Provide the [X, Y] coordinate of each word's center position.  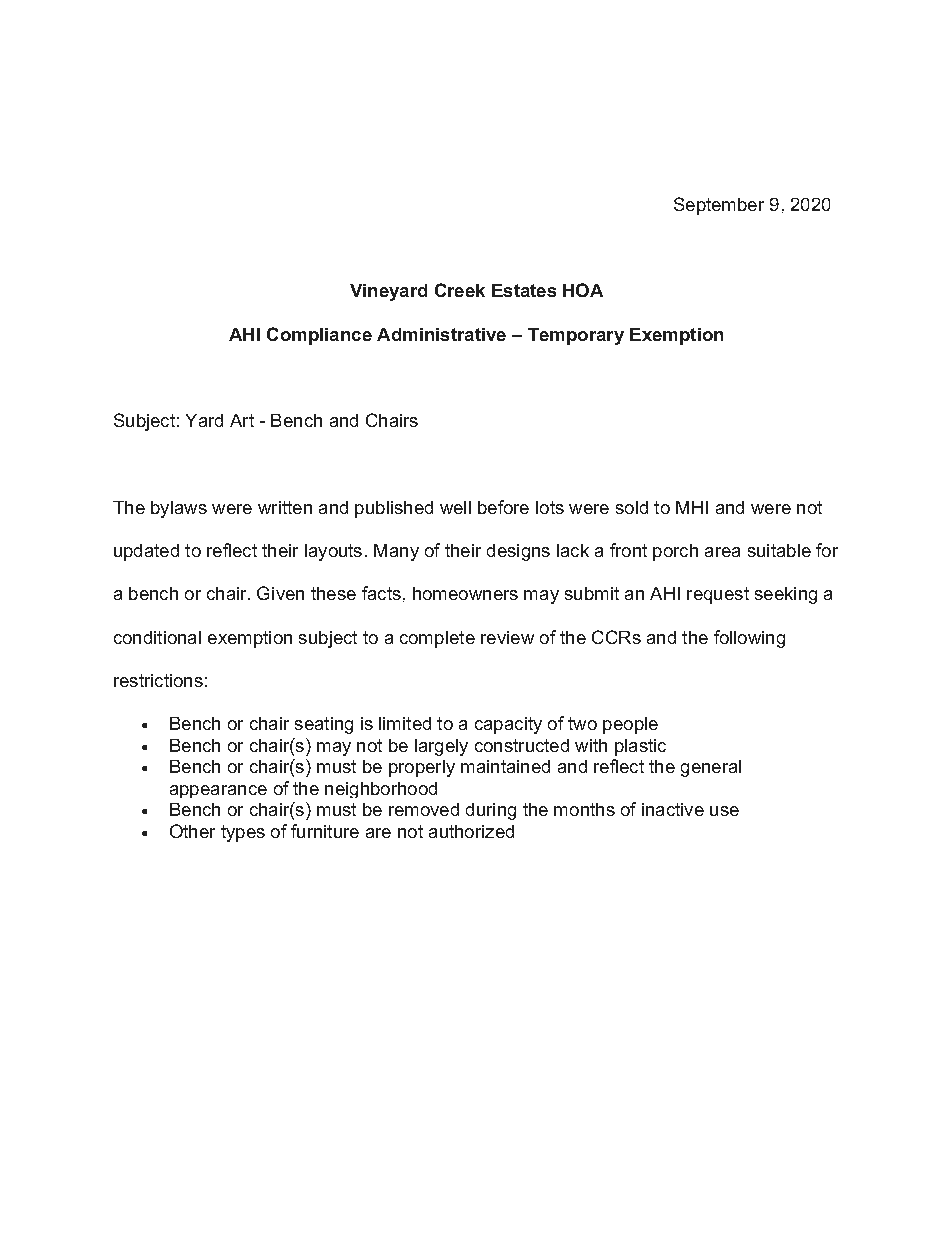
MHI [692, 507]
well [455, 507]
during [491, 811]
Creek [460, 290]
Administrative [441, 334]
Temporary [576, 336]
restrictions [158, 680]
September [719, 206]
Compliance [319, 336]
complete [437, 639]
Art [242, 420]
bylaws [179, 509]
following [749, 639]
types [243, 833]
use [724, 811]
